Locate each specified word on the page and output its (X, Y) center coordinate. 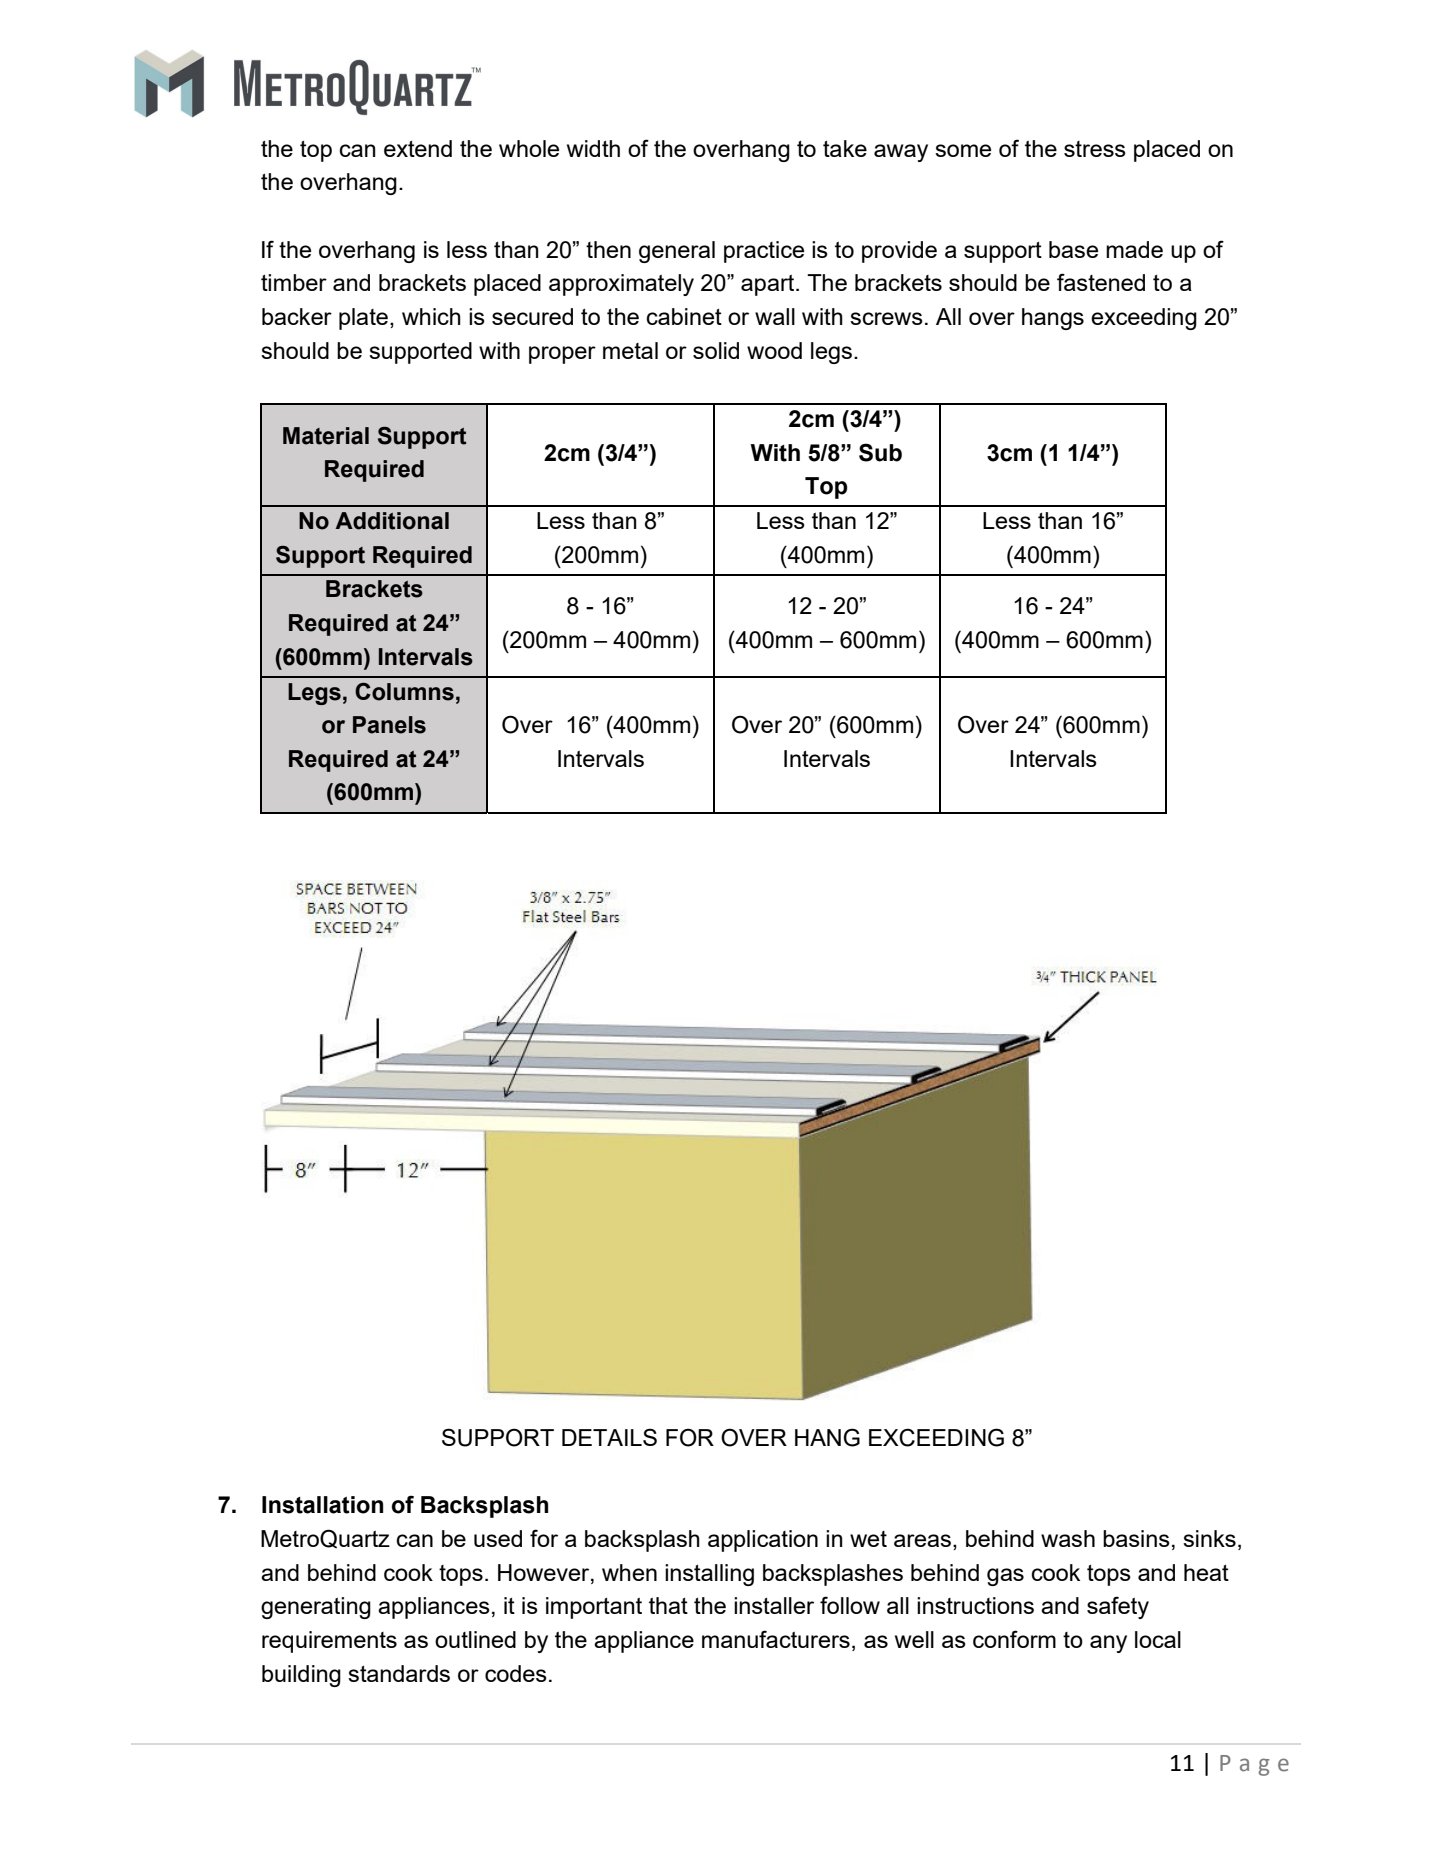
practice (764, 252)
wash (1068, 1538)
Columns (404, 692)
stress (1095, 149)
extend (418, 148)
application (763, 1541)
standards (399, 1673)
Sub (880, 452)
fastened (1101, 282)
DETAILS (609, 1437)
